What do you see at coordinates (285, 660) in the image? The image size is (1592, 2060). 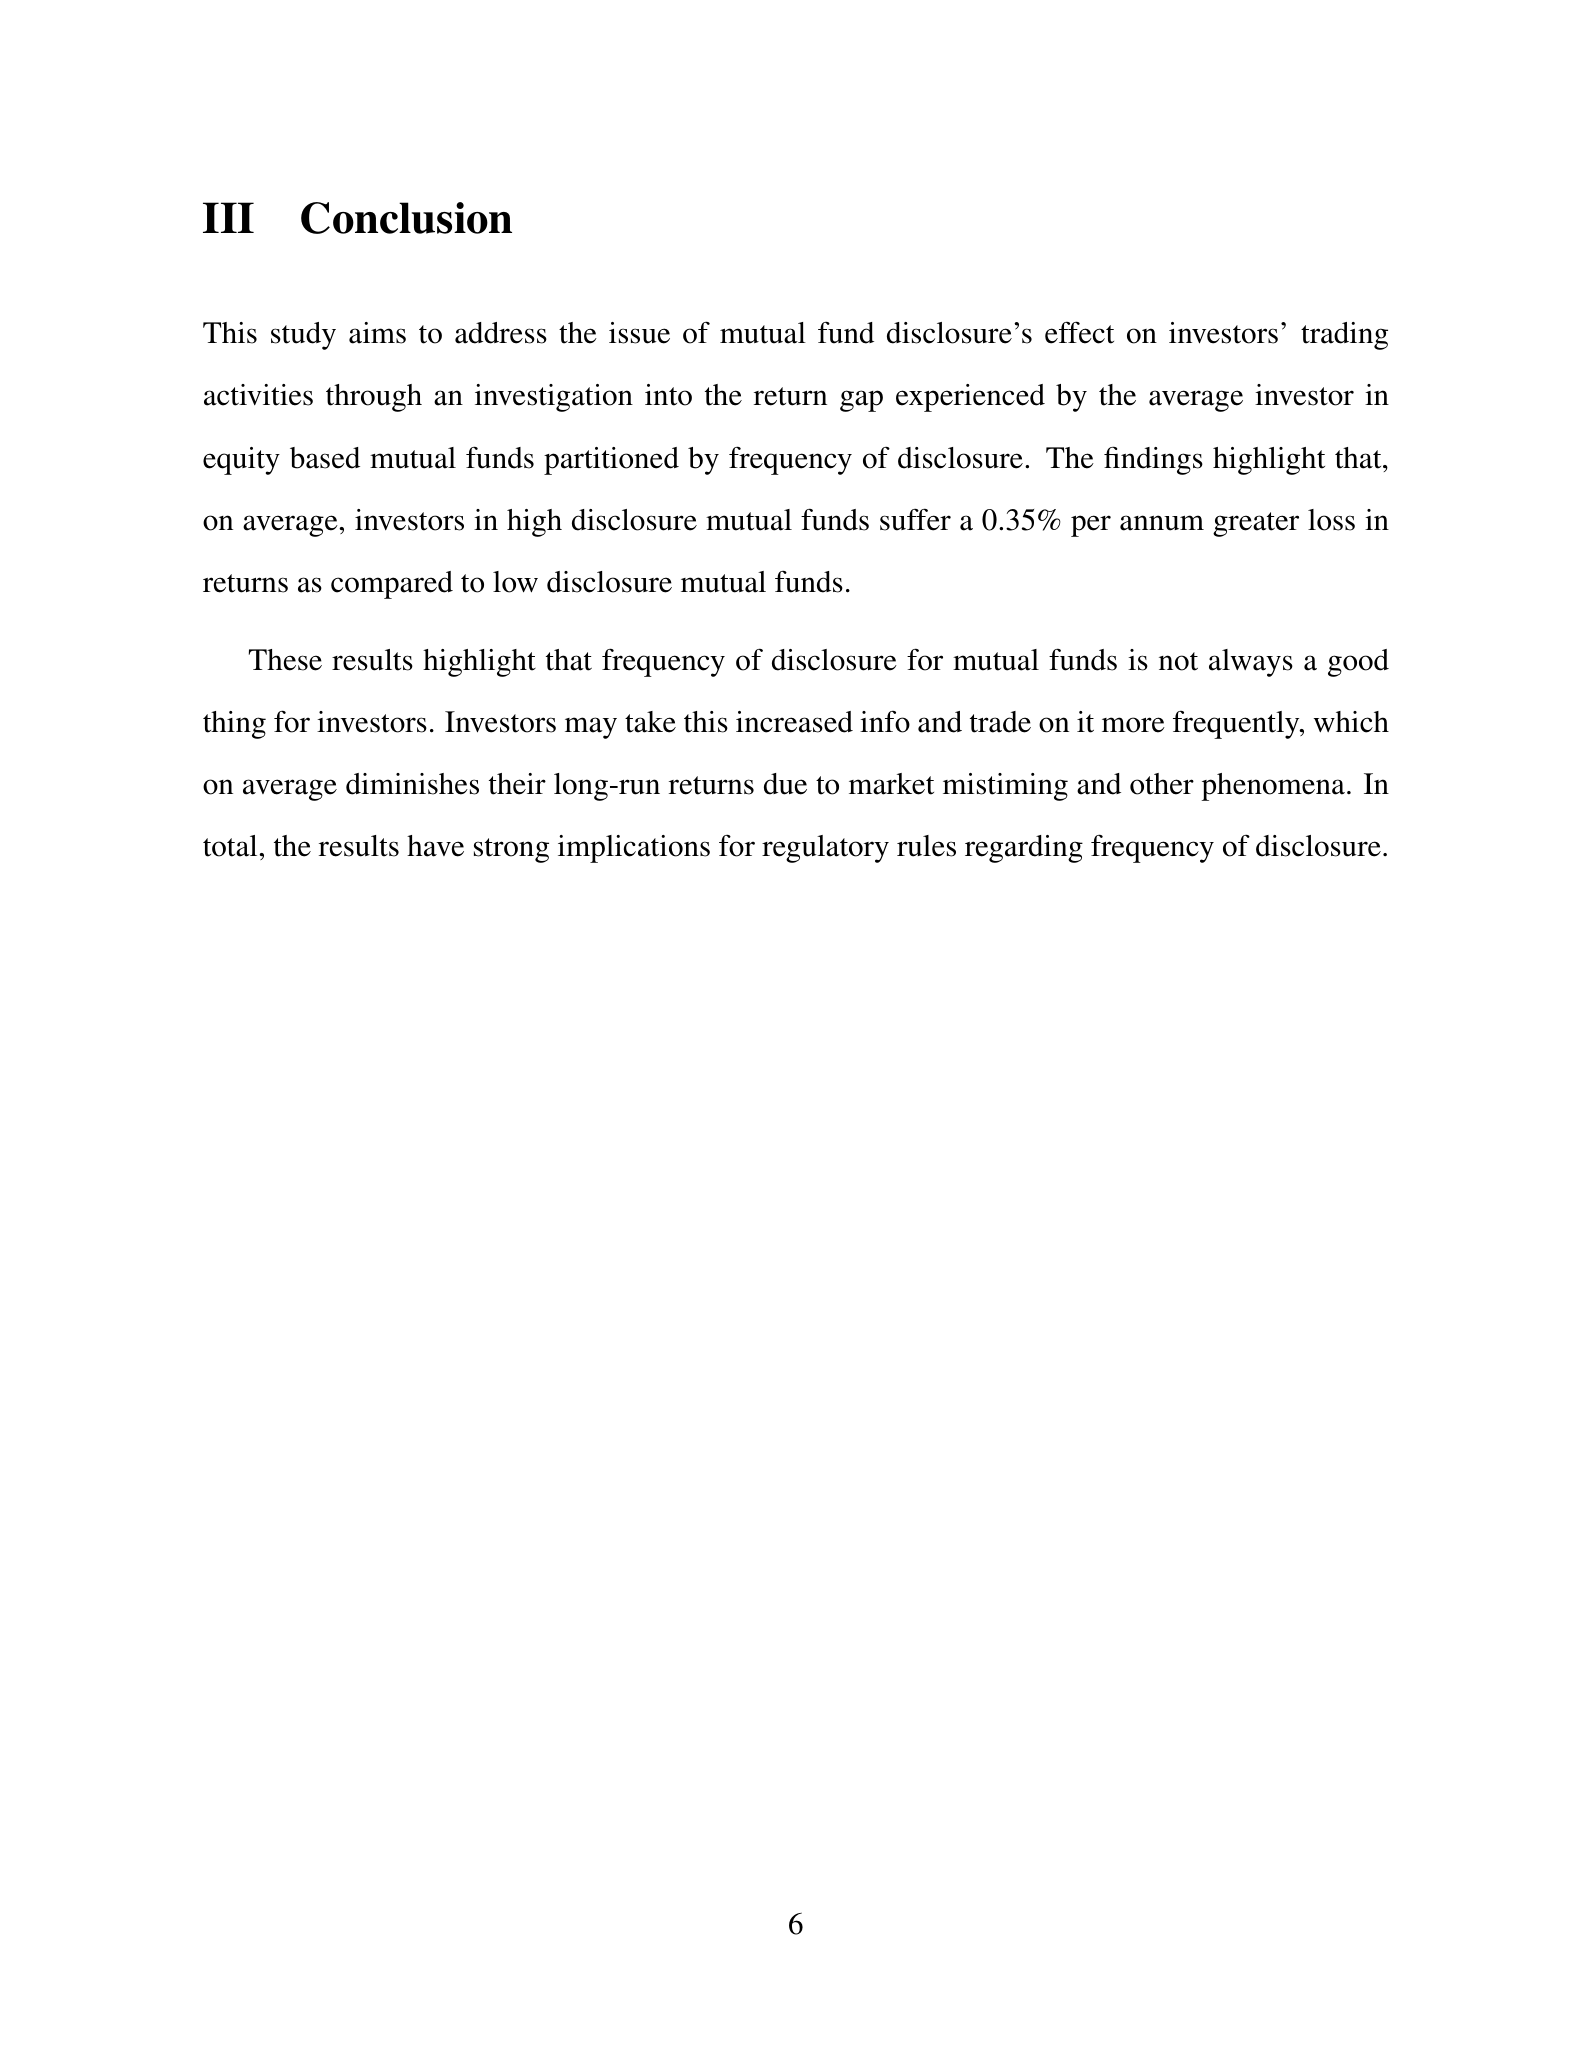 I see `These` at bounding box center [285, 660].
